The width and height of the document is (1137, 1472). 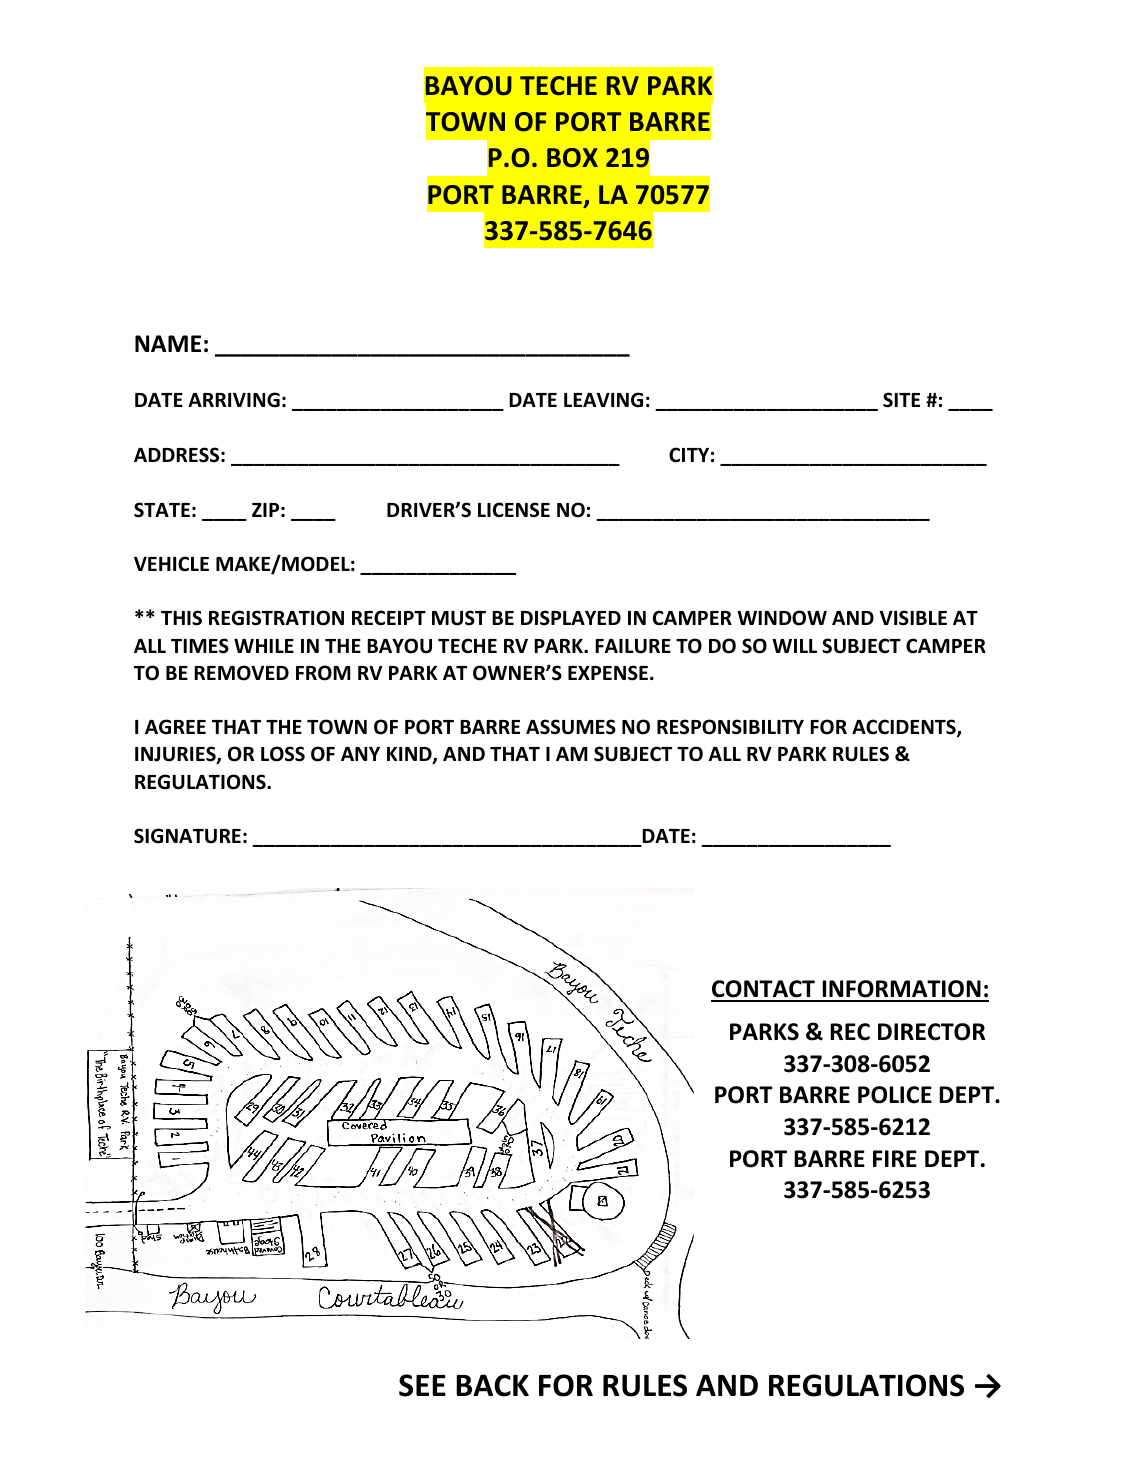 What do you see at coordinates (901, 400) in the document?
I see `SITE` at bounding box center [901, 400].
